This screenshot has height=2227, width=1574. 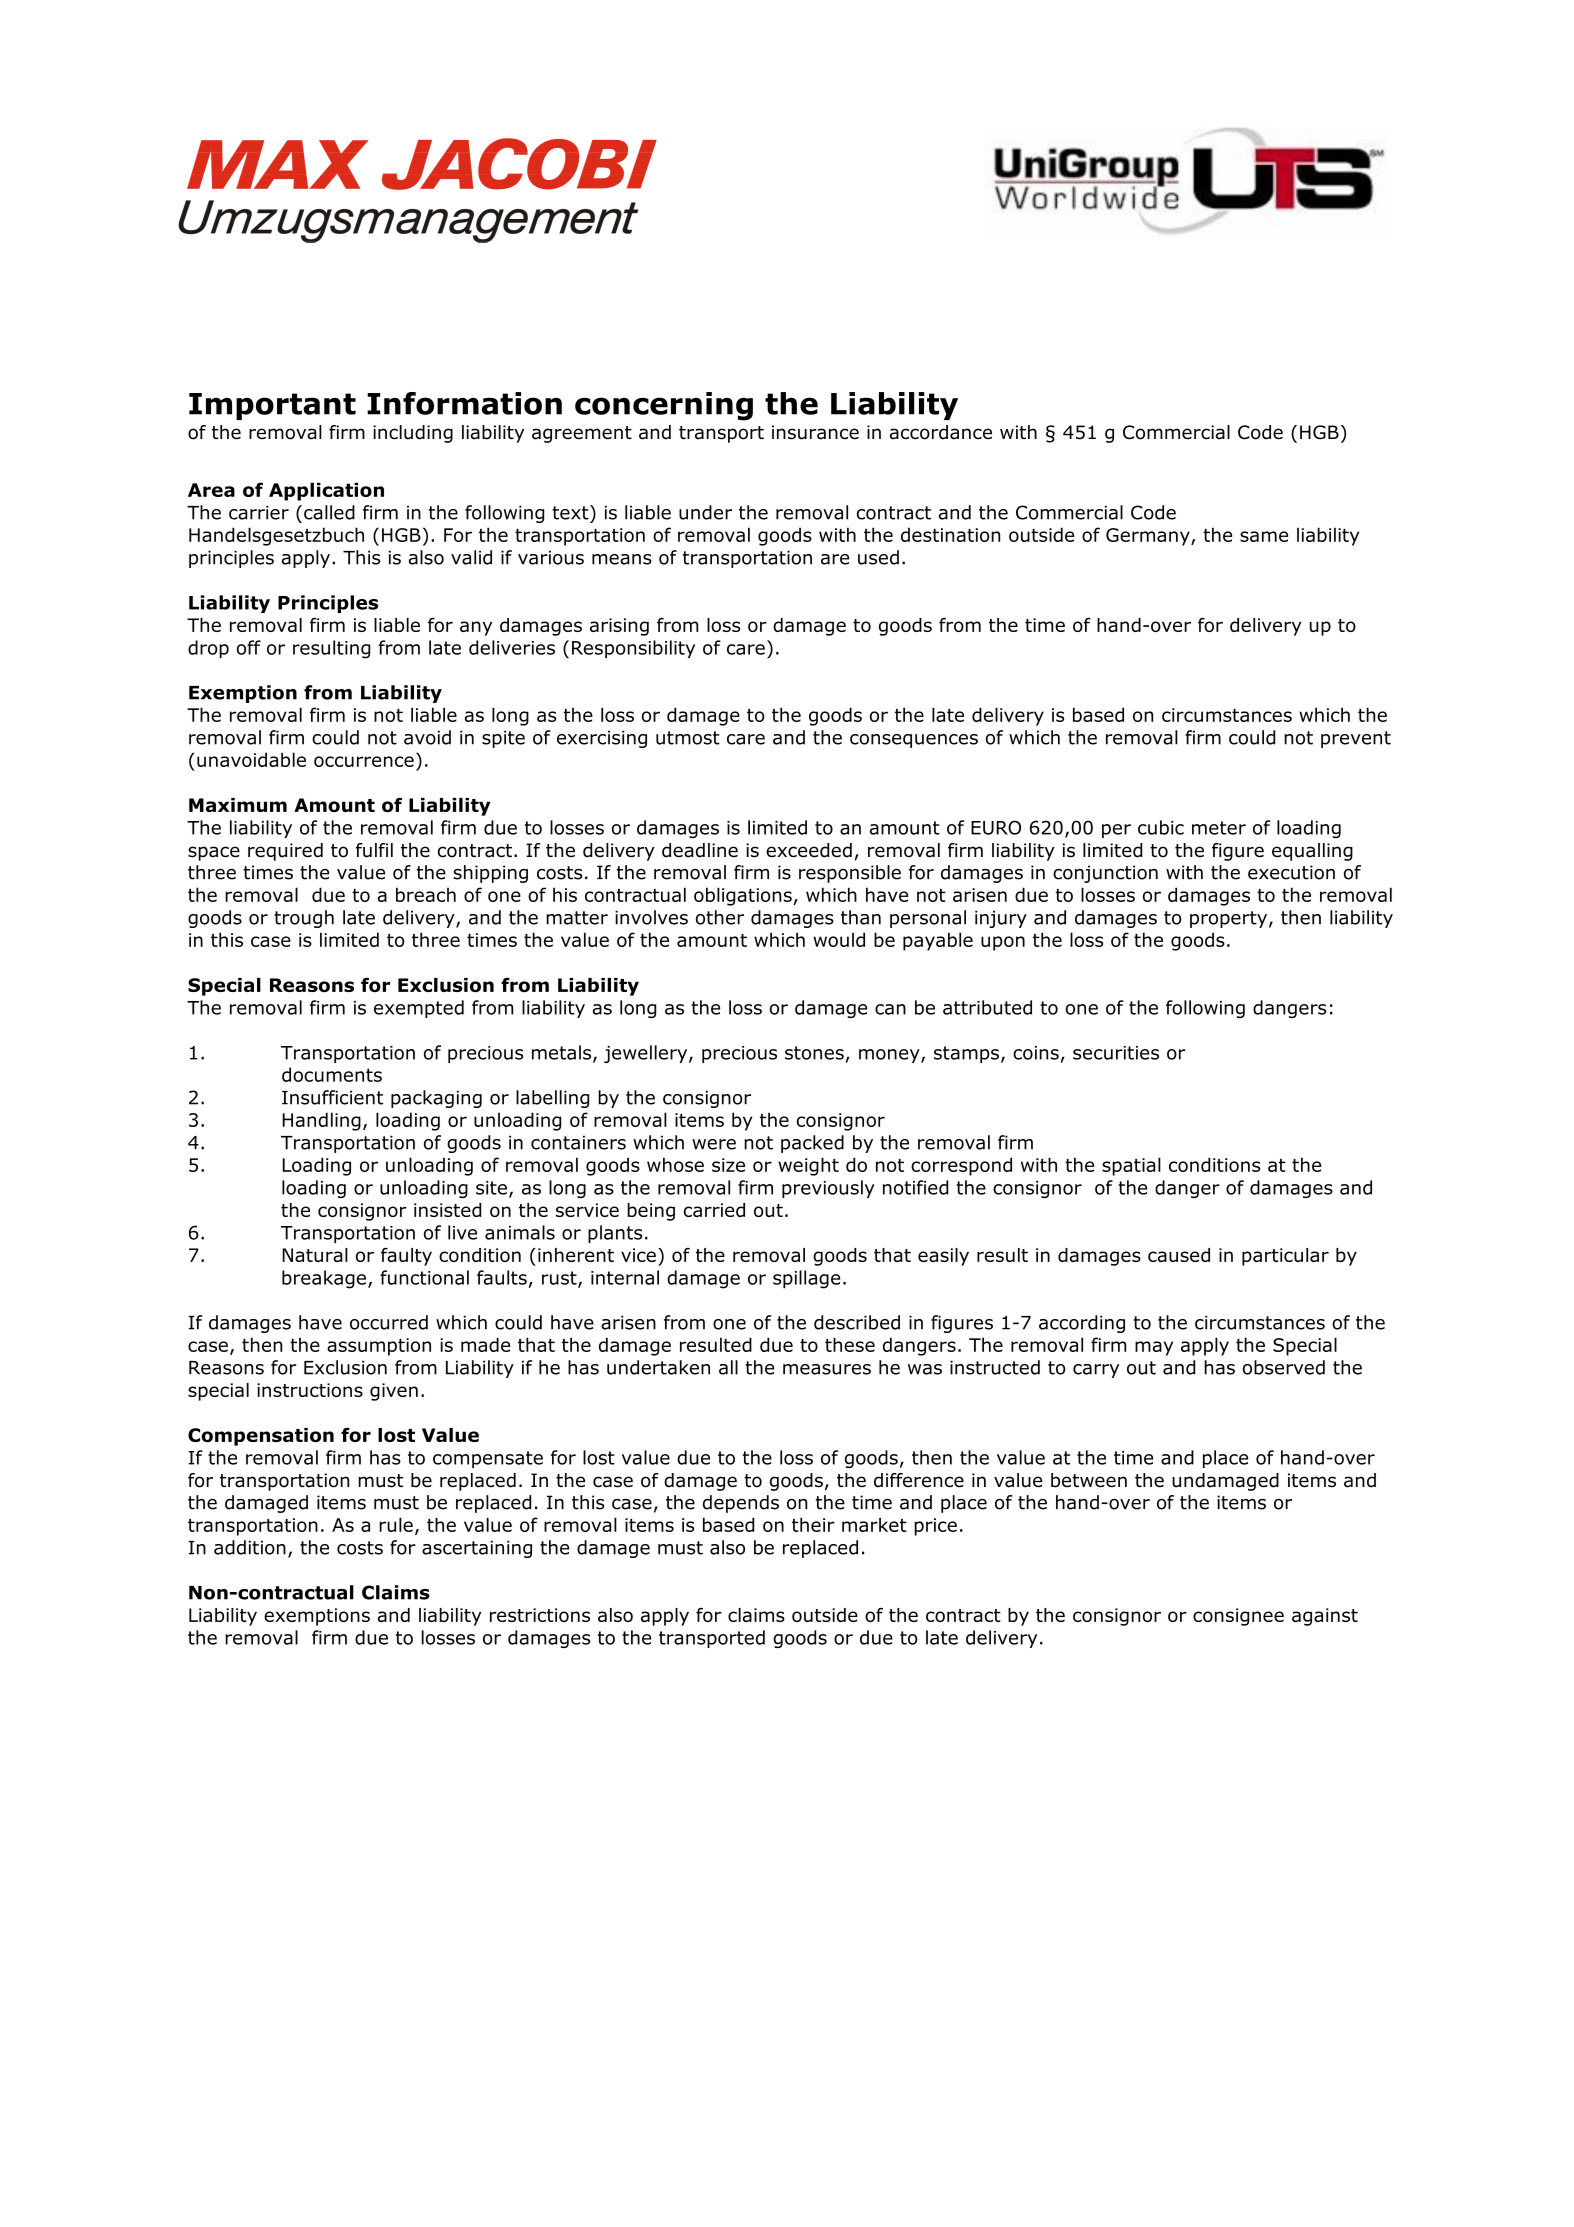 I want to click on including, so click(x=413, y=434).
